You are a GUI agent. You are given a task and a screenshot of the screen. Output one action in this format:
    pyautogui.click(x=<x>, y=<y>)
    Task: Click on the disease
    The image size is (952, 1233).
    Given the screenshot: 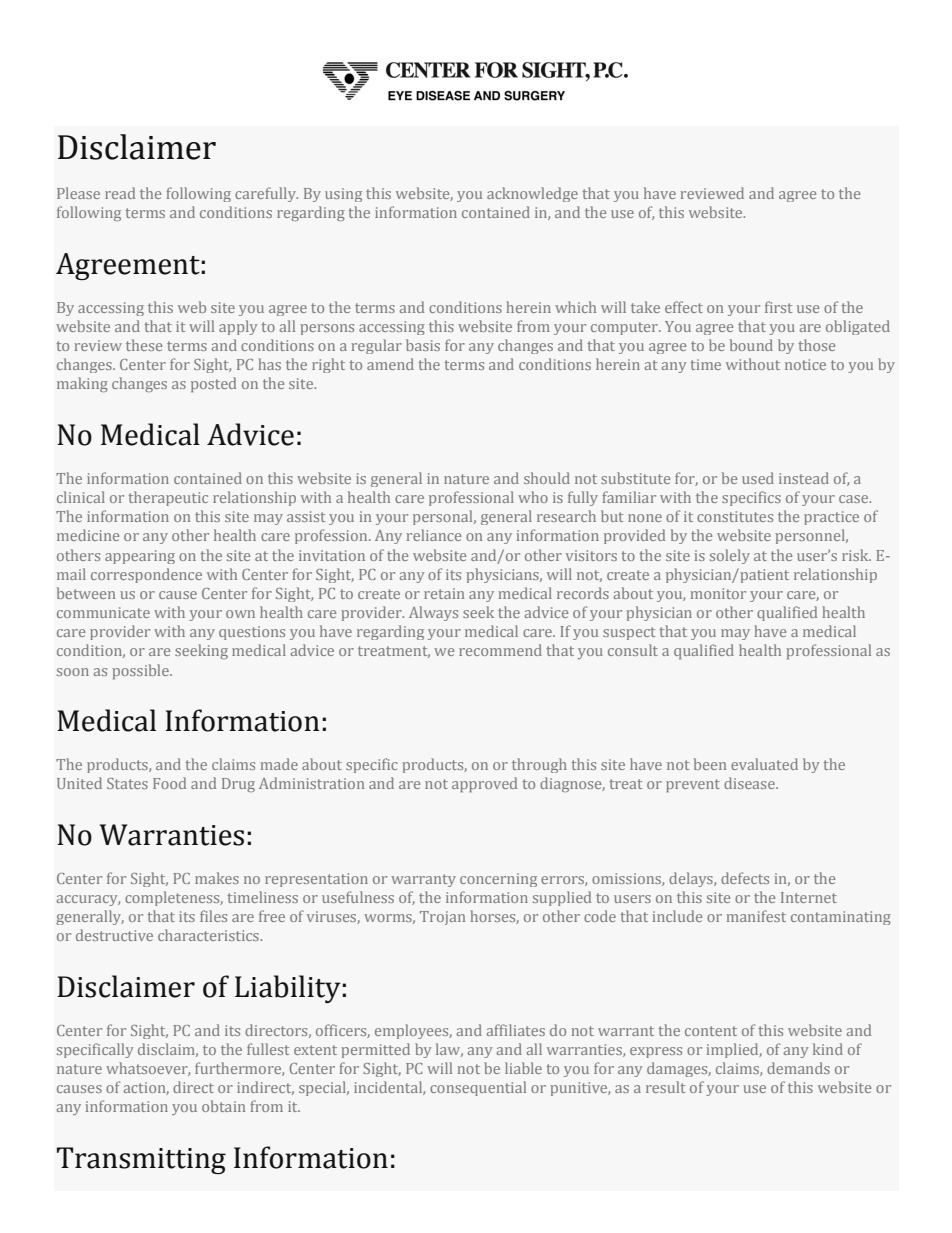 What is the action you would take?
    pyautogui.click(x=750, y=783)
